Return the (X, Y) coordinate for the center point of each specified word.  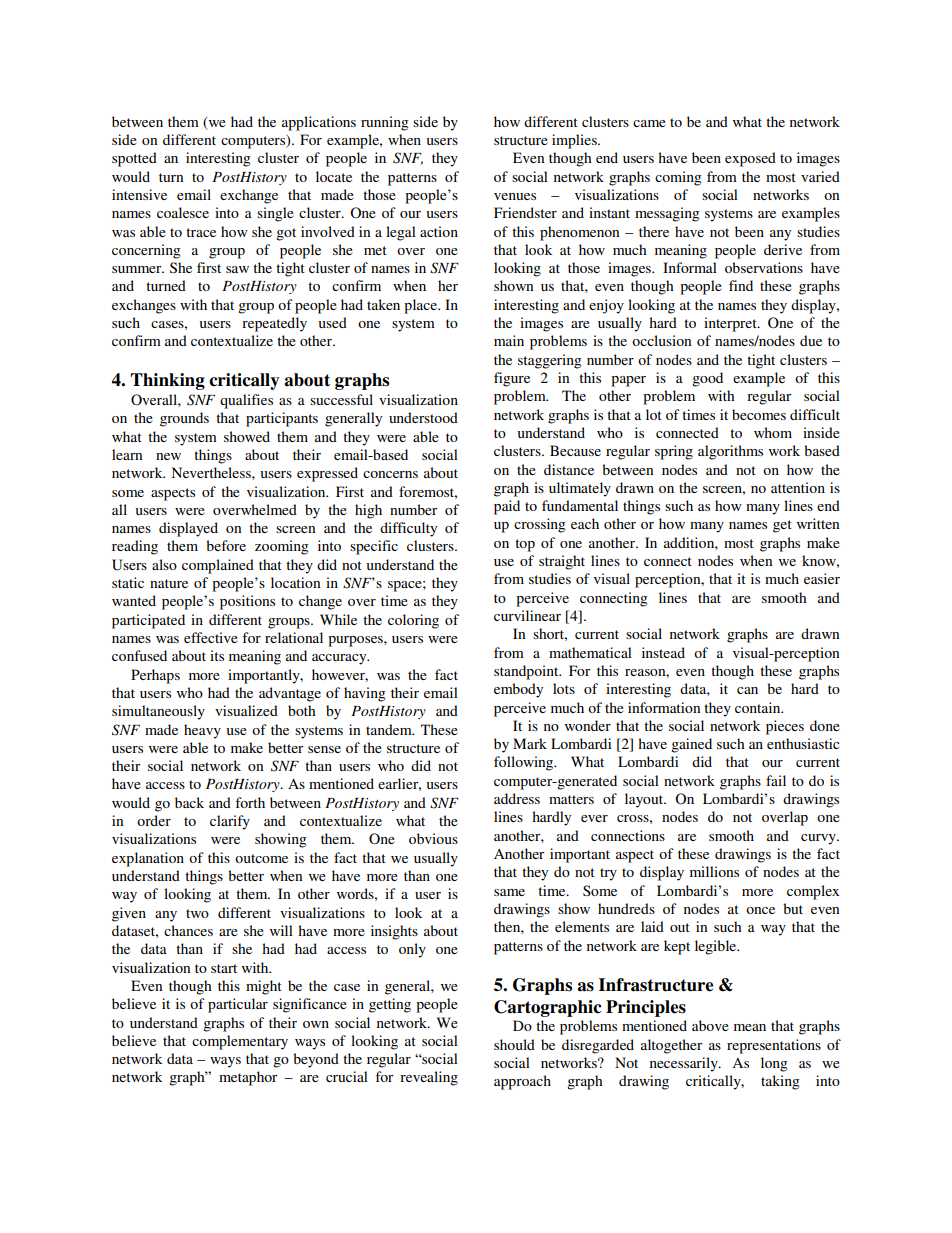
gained (691, 745)
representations (774, 1046)
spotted (134, 159)
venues (515, 196)
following (525, 763)
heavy (202, 731)
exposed (750, 159)
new (168, 456)
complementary (240, 1042)
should (514, 1044)
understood (423, 417)
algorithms (730, 452)
